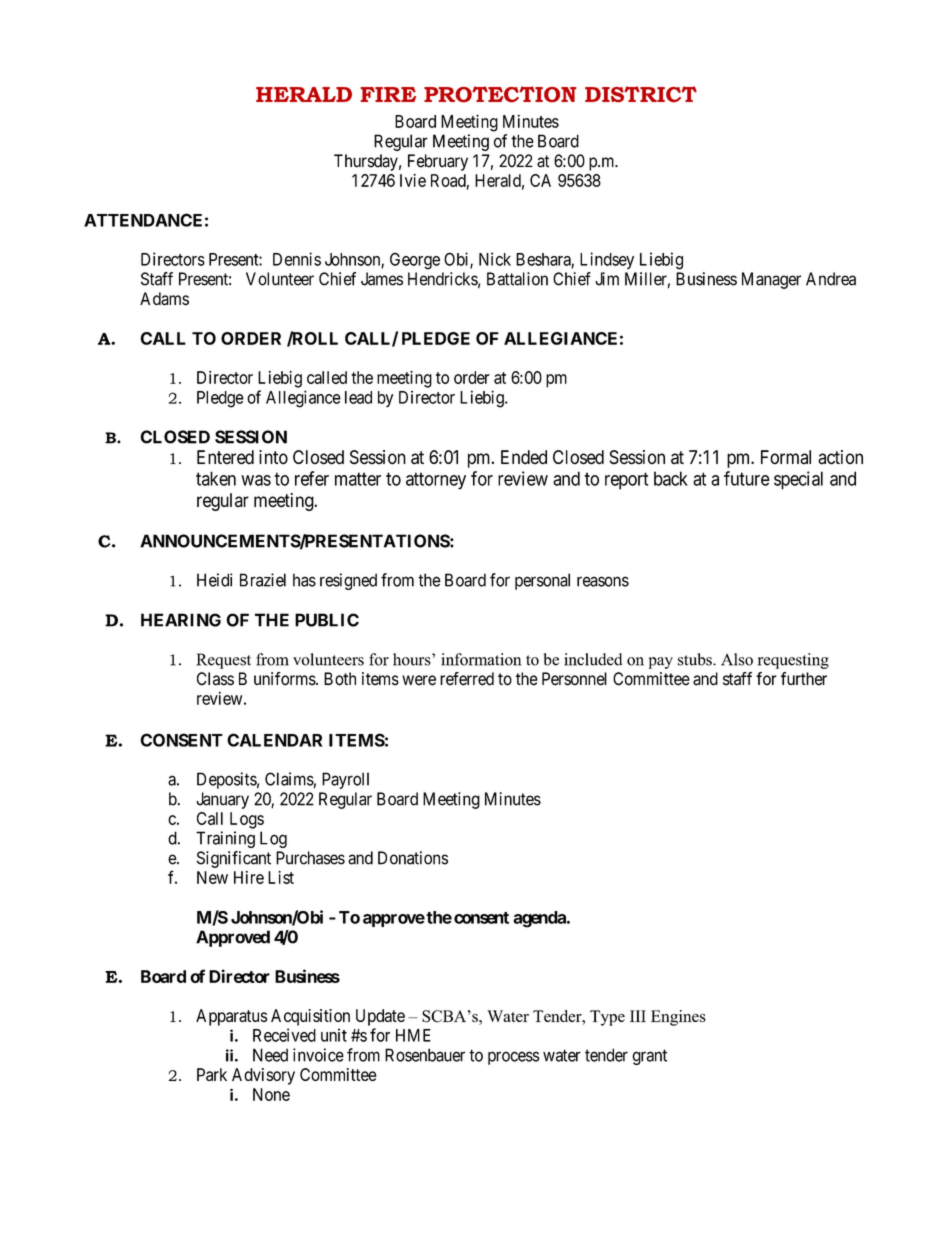 This page has height=1233, width=952. What do you see at coordinates (542, 581) in the page?
I see `personal` at bounding box center [542, 581].
